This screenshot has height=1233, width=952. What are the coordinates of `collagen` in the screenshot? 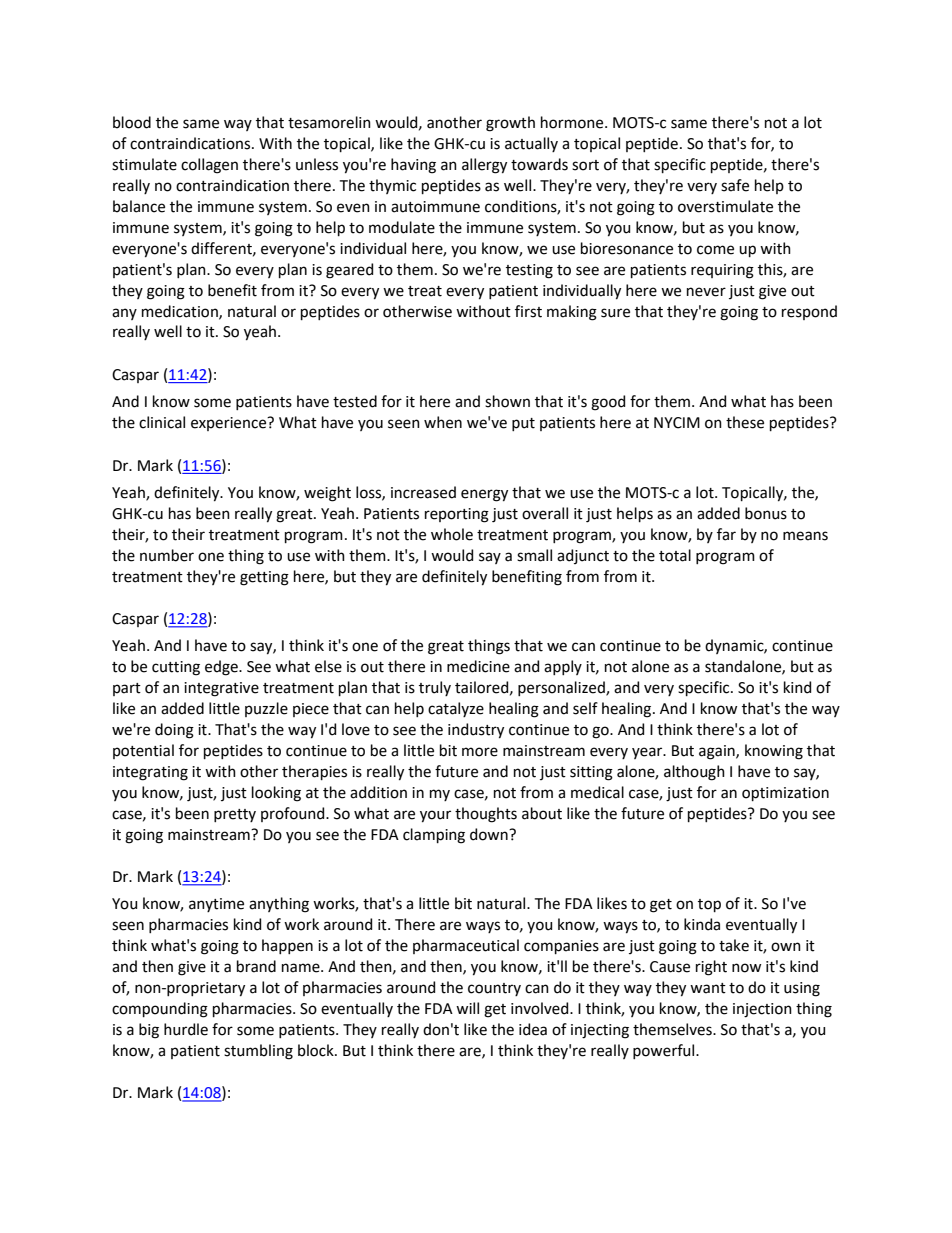 It's located at (209, 166).
